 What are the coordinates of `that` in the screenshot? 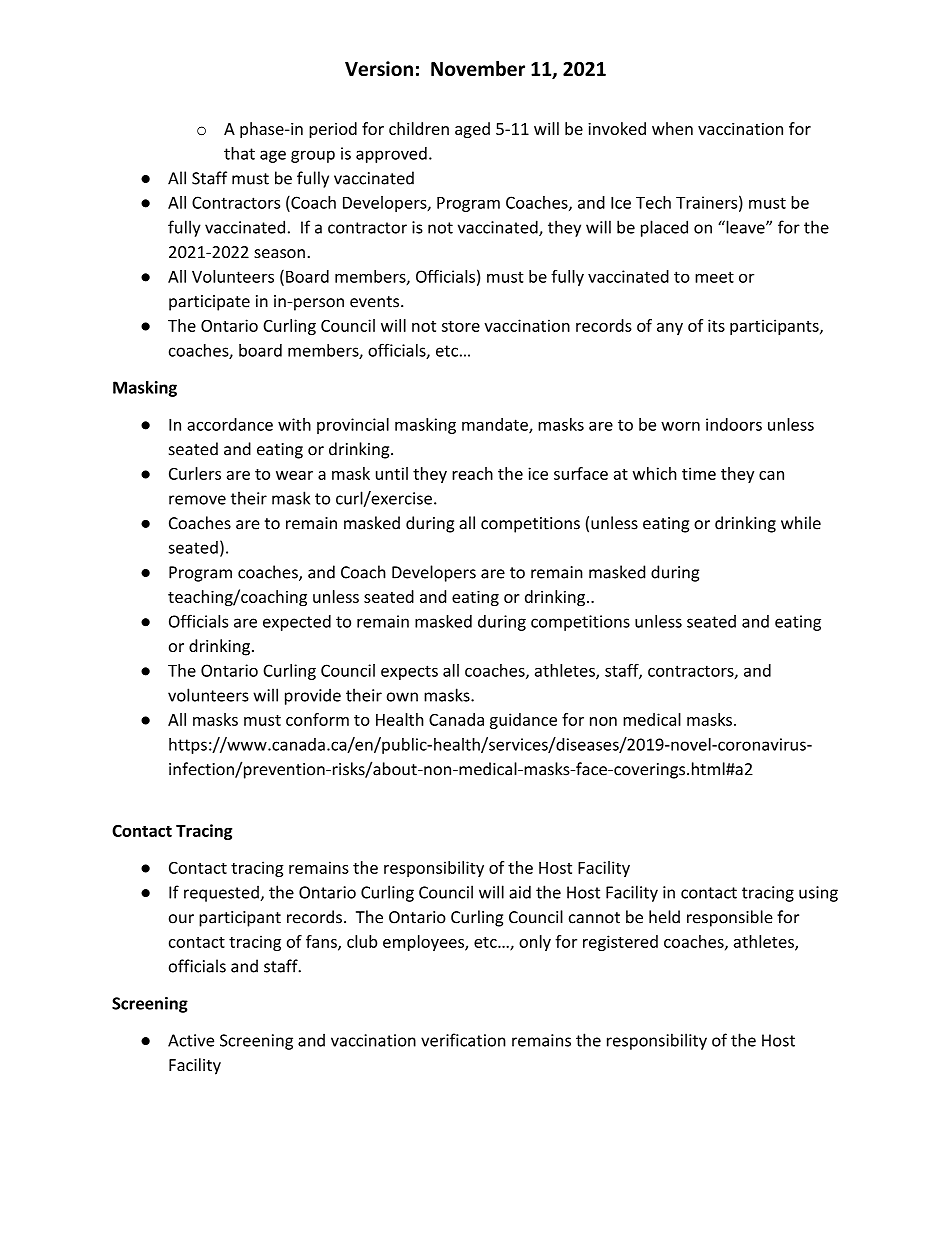 It's located at (239, 153).
